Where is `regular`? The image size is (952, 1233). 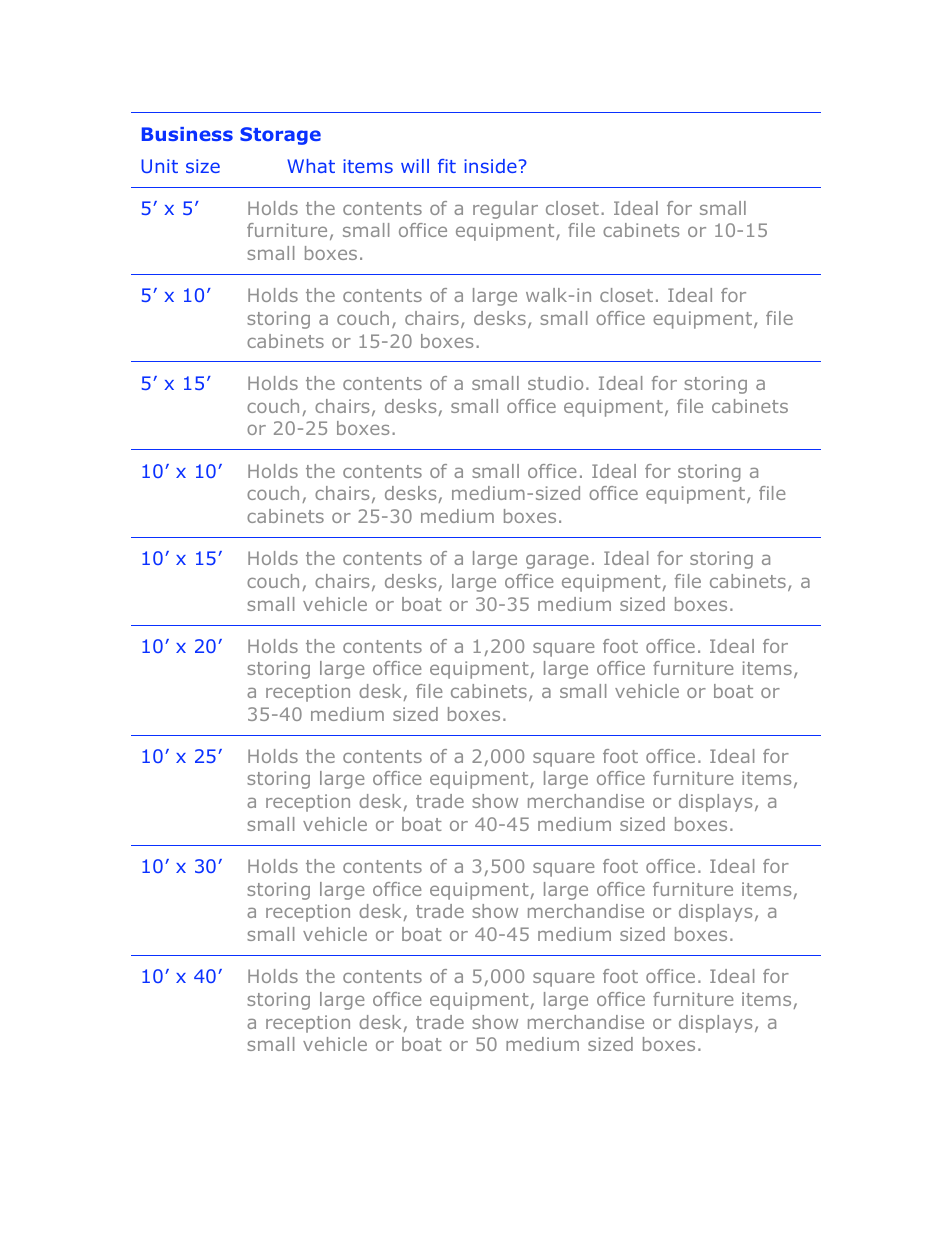
regular is located at coordinates (505, 210).
